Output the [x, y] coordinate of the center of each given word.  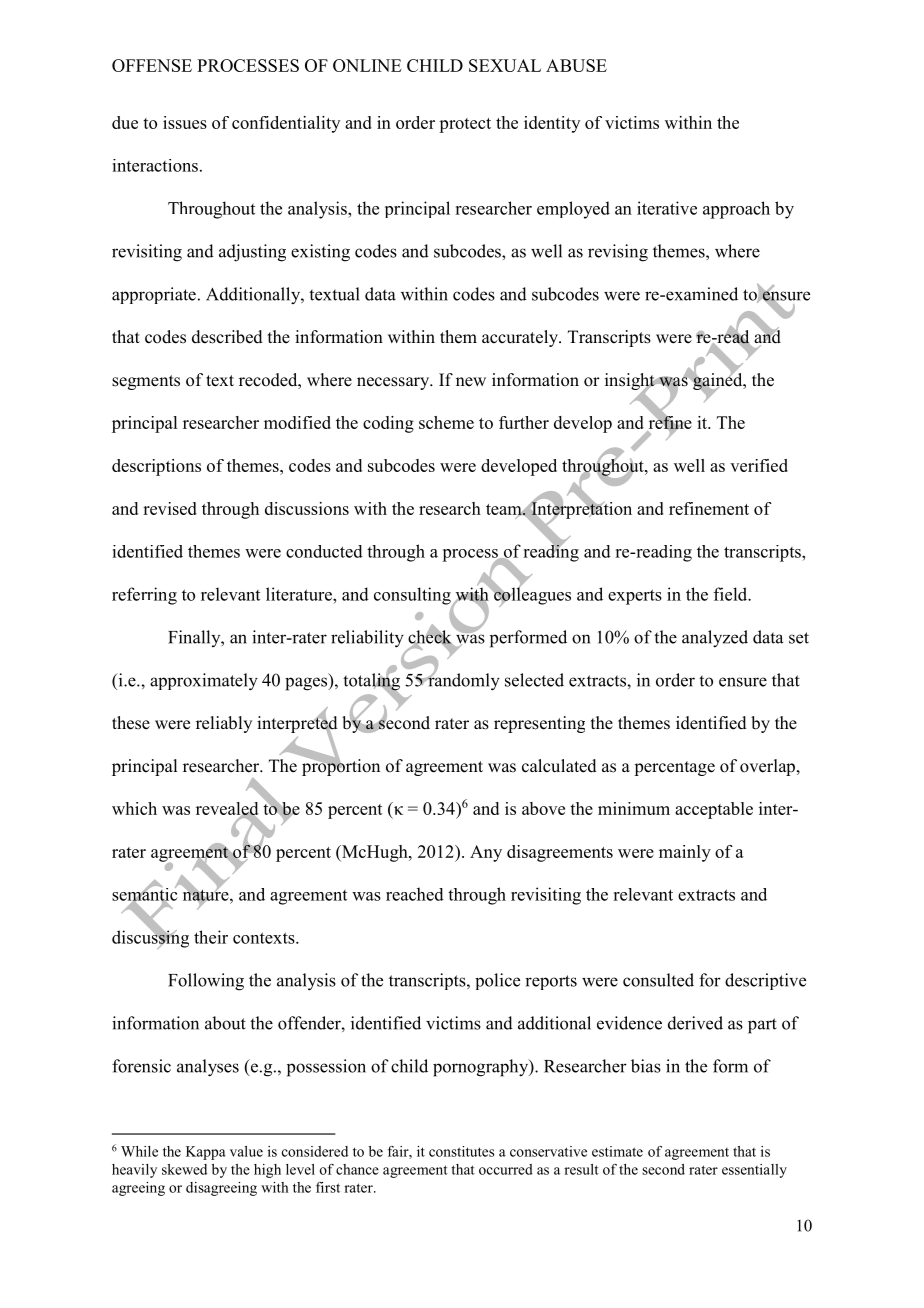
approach [736, 210]
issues [185, 122]
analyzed [715, 639]
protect [465, 125]
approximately [204, 682]
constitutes [461, 1151]
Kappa [206, 1153]
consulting [413, 597]
